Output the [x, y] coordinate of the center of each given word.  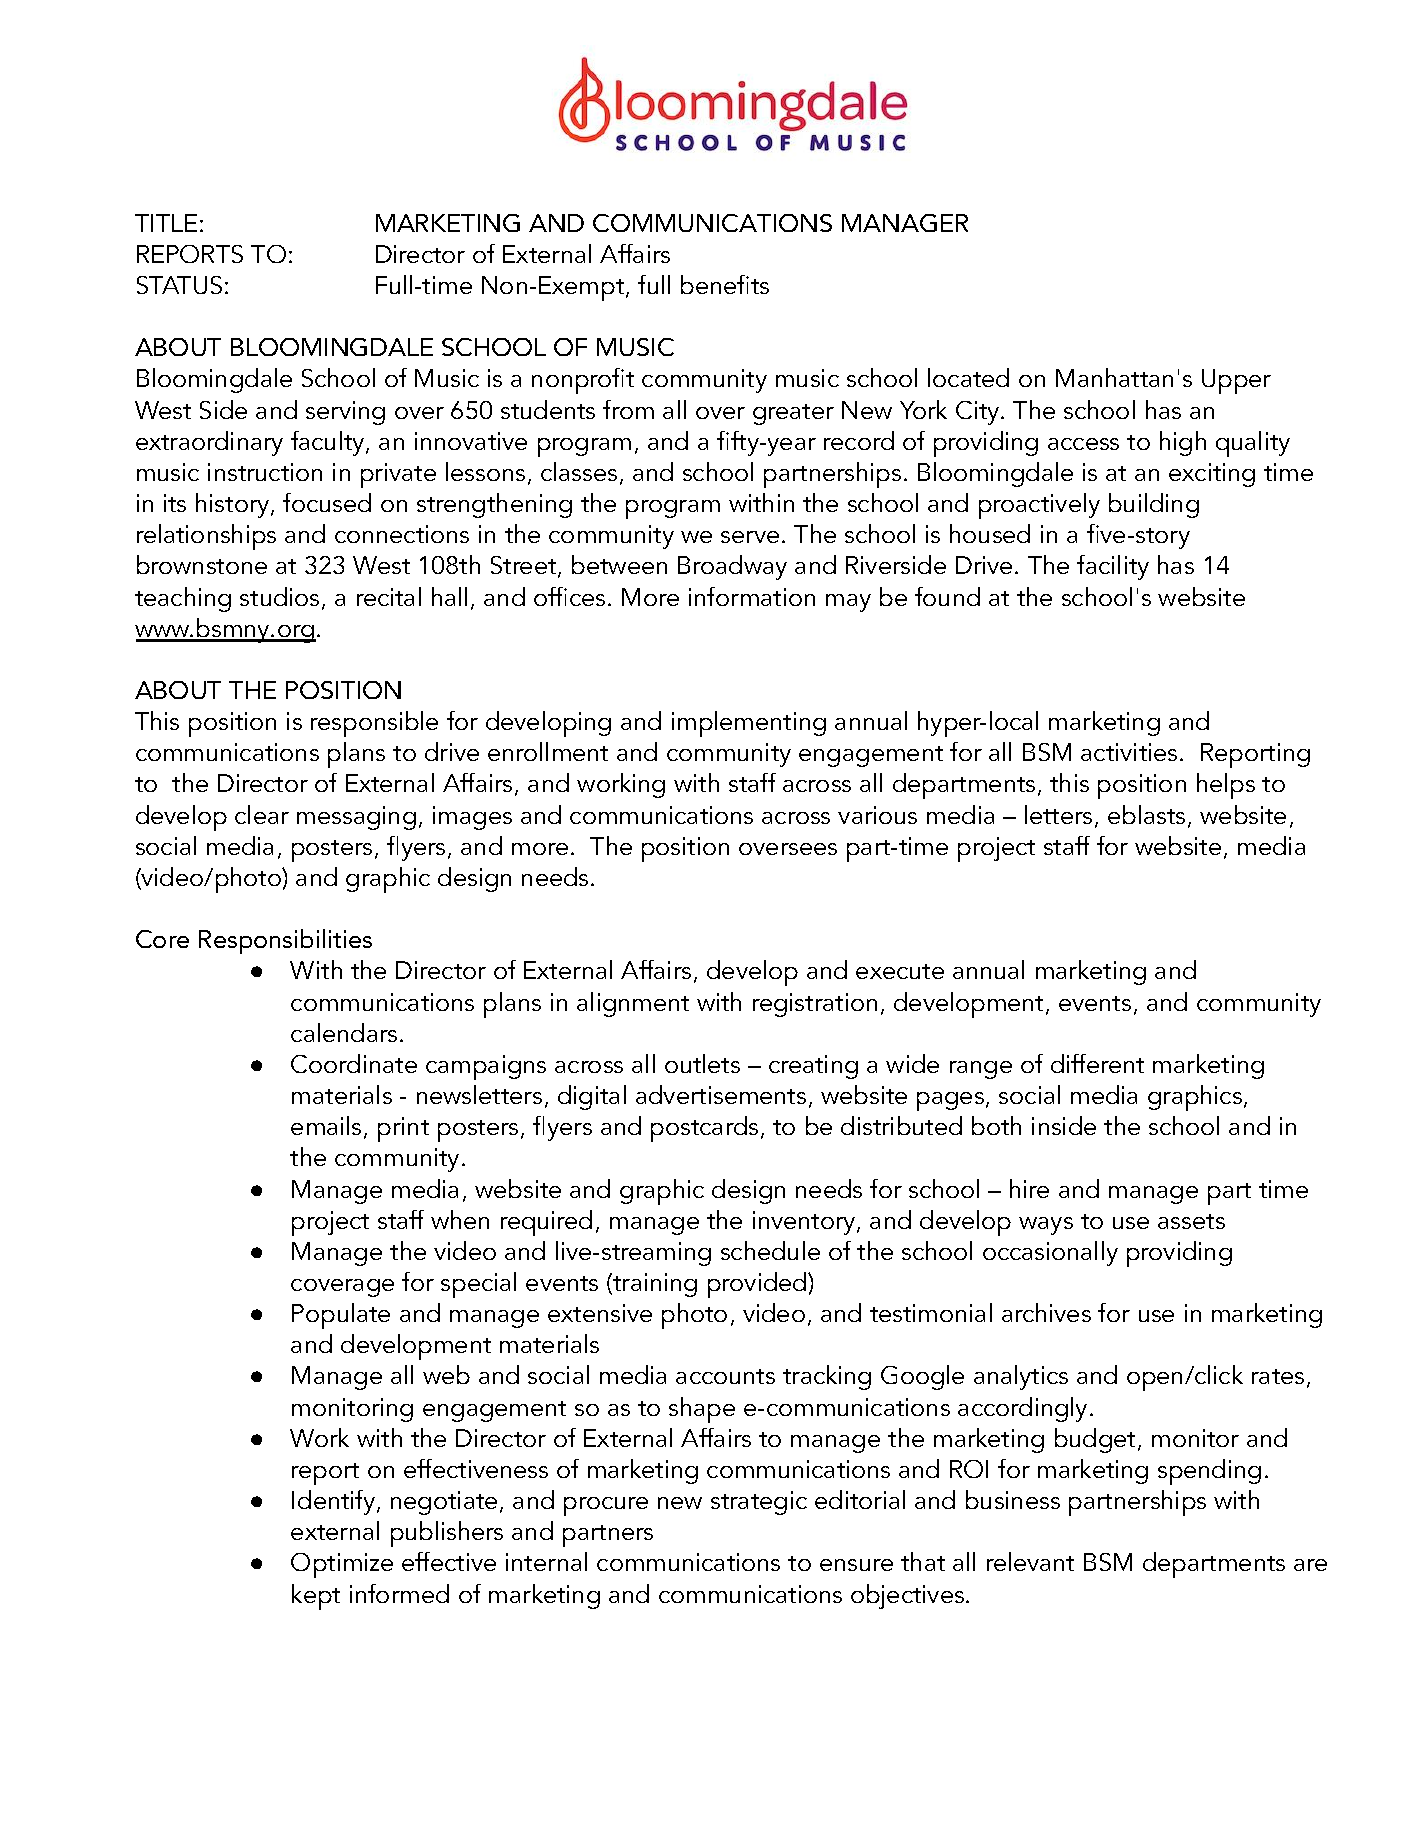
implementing [749, 724]
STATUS [179, 285]
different [1097, 1063]
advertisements [721, 1094]
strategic [759, 1503]
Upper [1236, 381]
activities [1129, 752]
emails [326, 1125]
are [1310, 1565]
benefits [725, 284]
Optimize [342, 1565]
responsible [374, 724]
